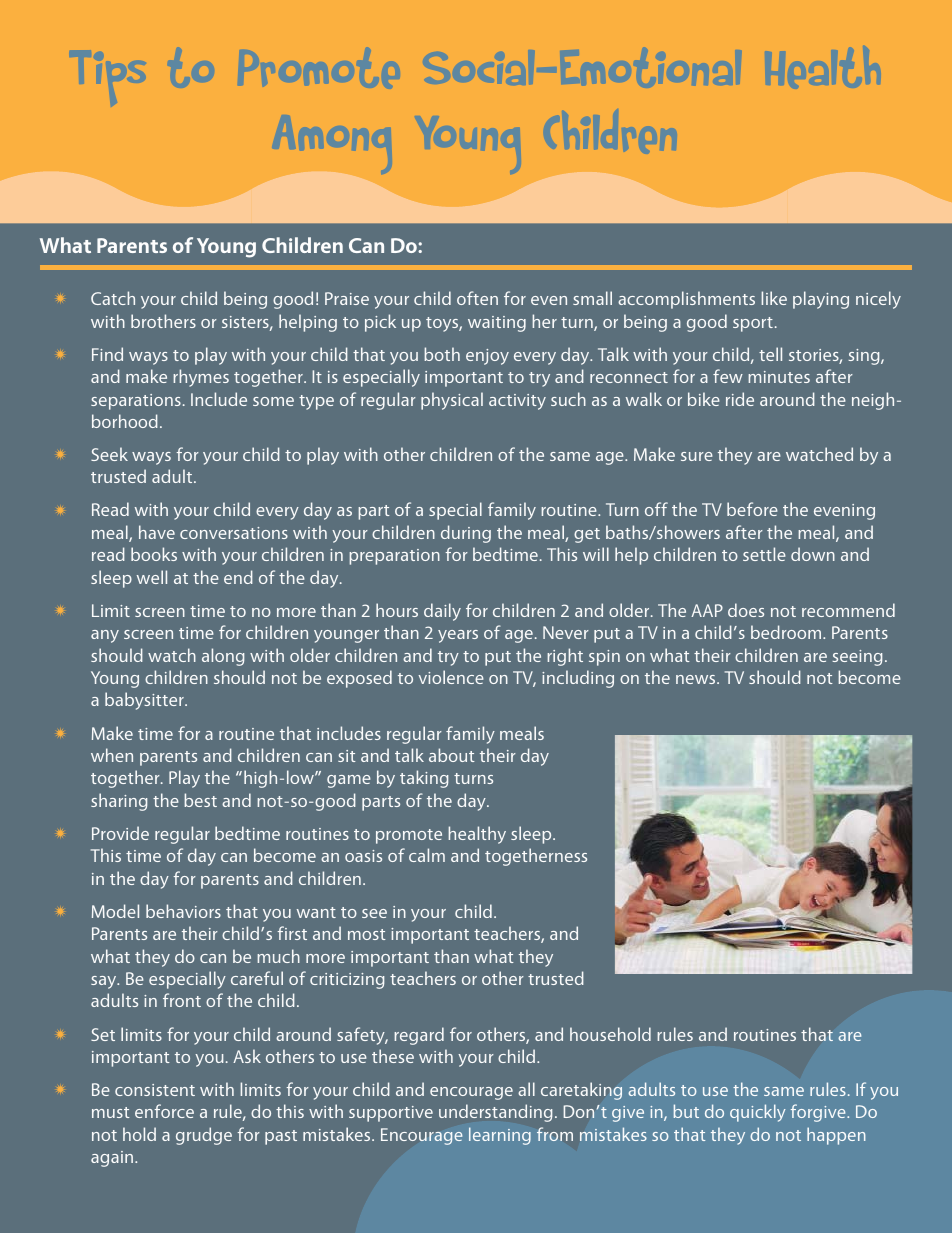 The height and width of the screenshot is (1233, 952). What do you see at coordinates (753, 324) in the screenshot?
I see `sport` at bounding box center [753, 324].
